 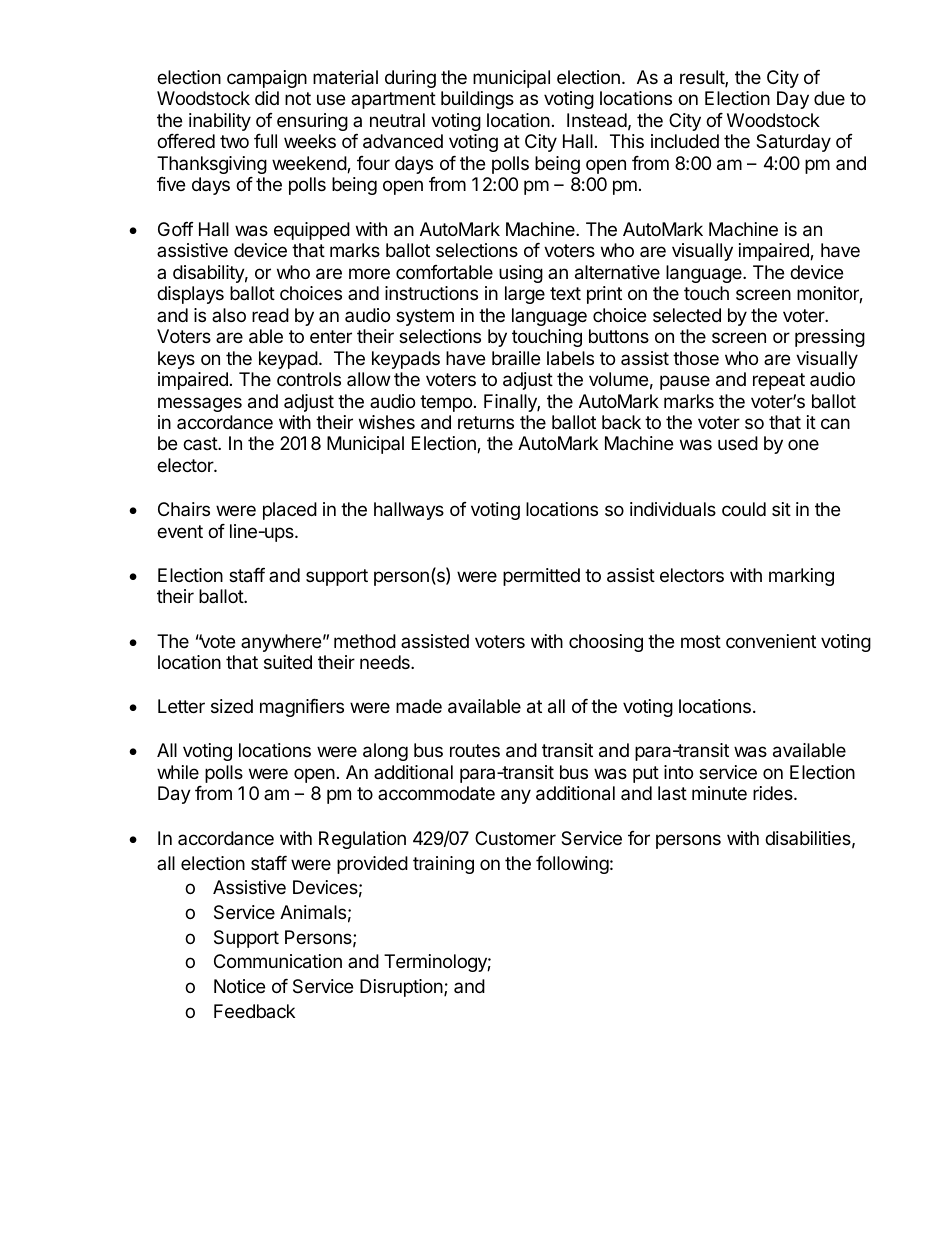 I want to click on did, so click(x=267, y=98).
